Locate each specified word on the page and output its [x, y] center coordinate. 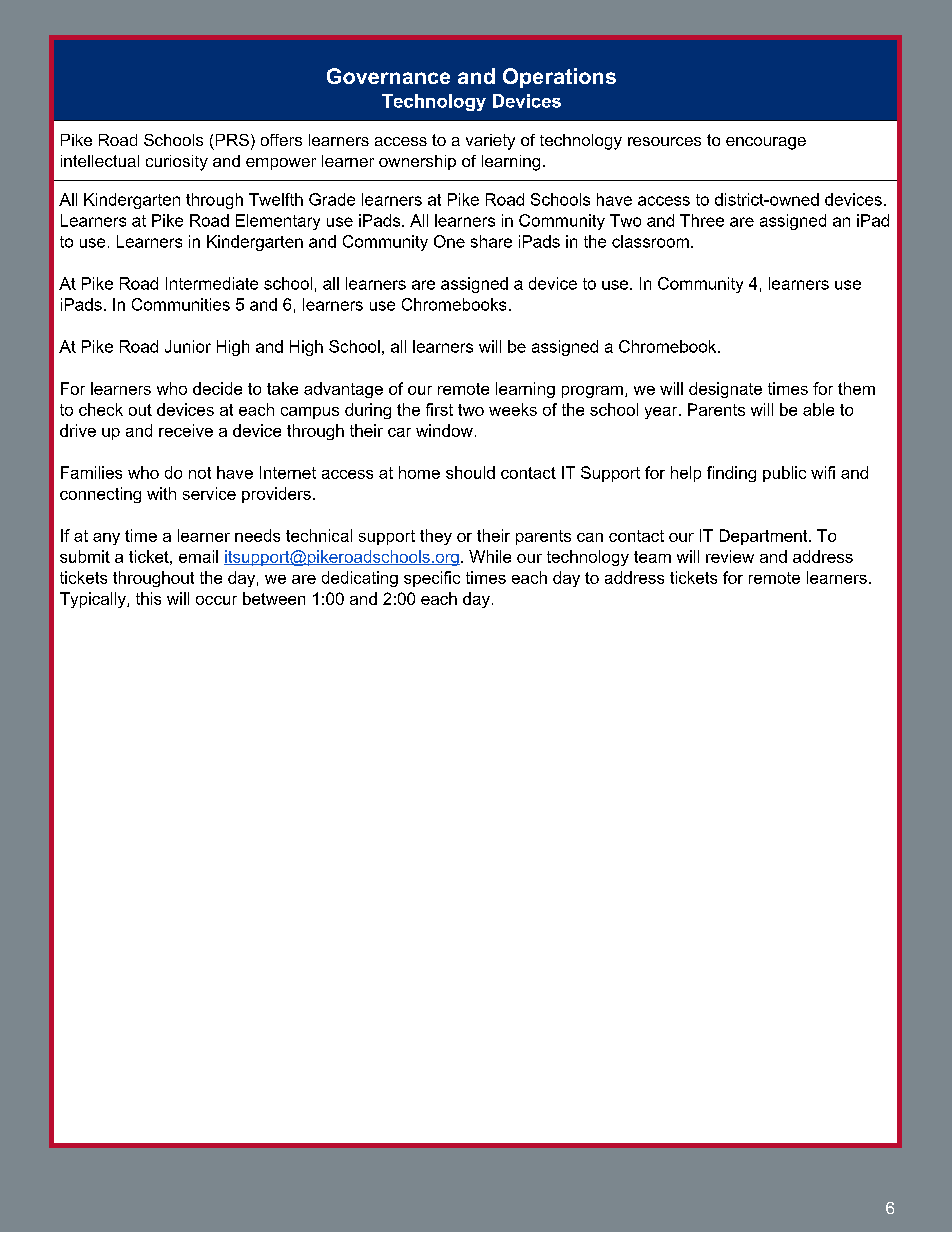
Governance [388, 76]
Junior [188, 346]
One [449, 241]
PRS [232, 140]
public [784, 474]
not [200, 473]
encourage [766, 143]
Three [702, 220]
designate [725, 390]
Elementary [278, 222]
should [470, 472]
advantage [343, 390]
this [148, 598]
